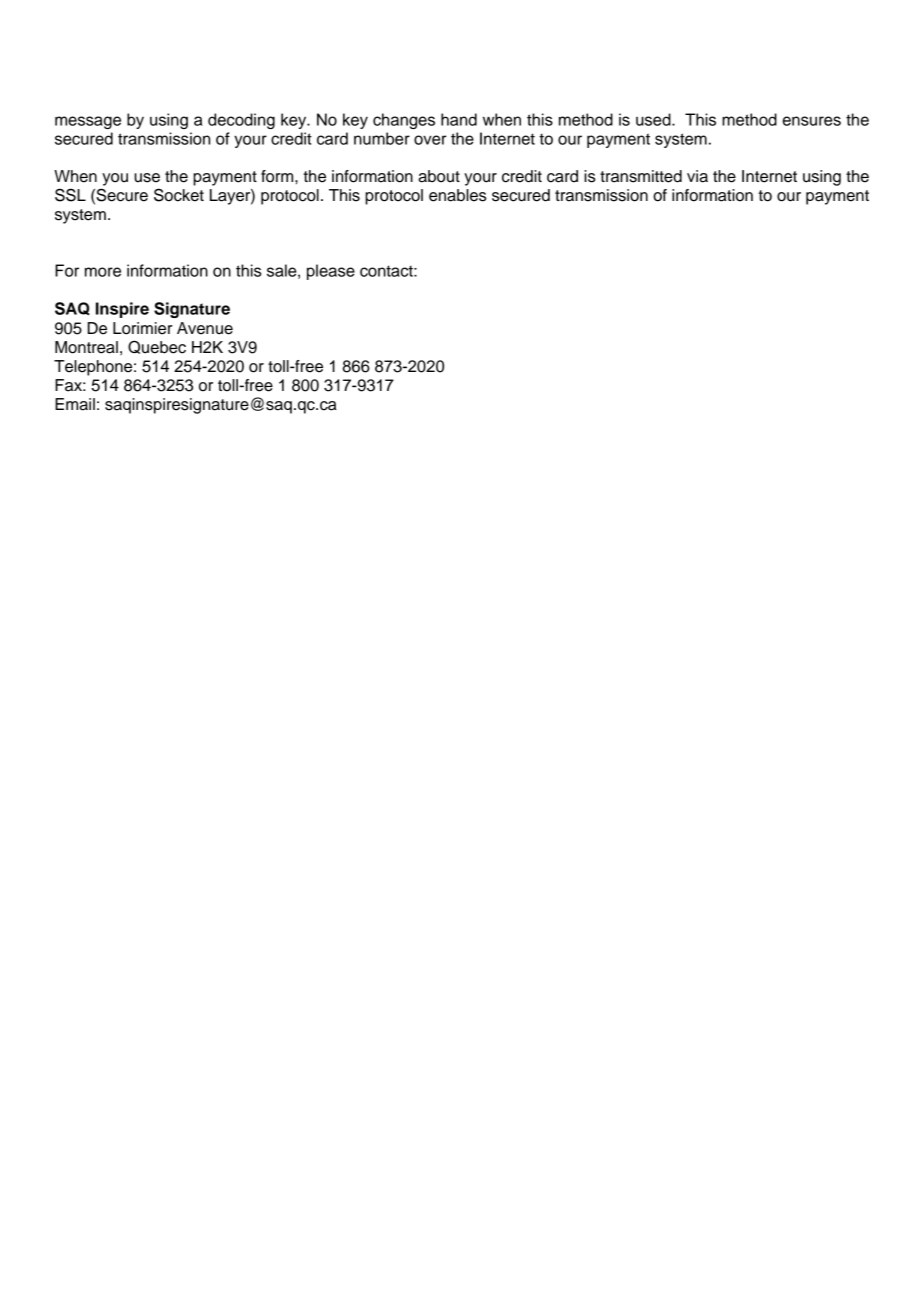 This screenshot has width=924, height=1308. I want to click on Quebec, so click(157, 347).
